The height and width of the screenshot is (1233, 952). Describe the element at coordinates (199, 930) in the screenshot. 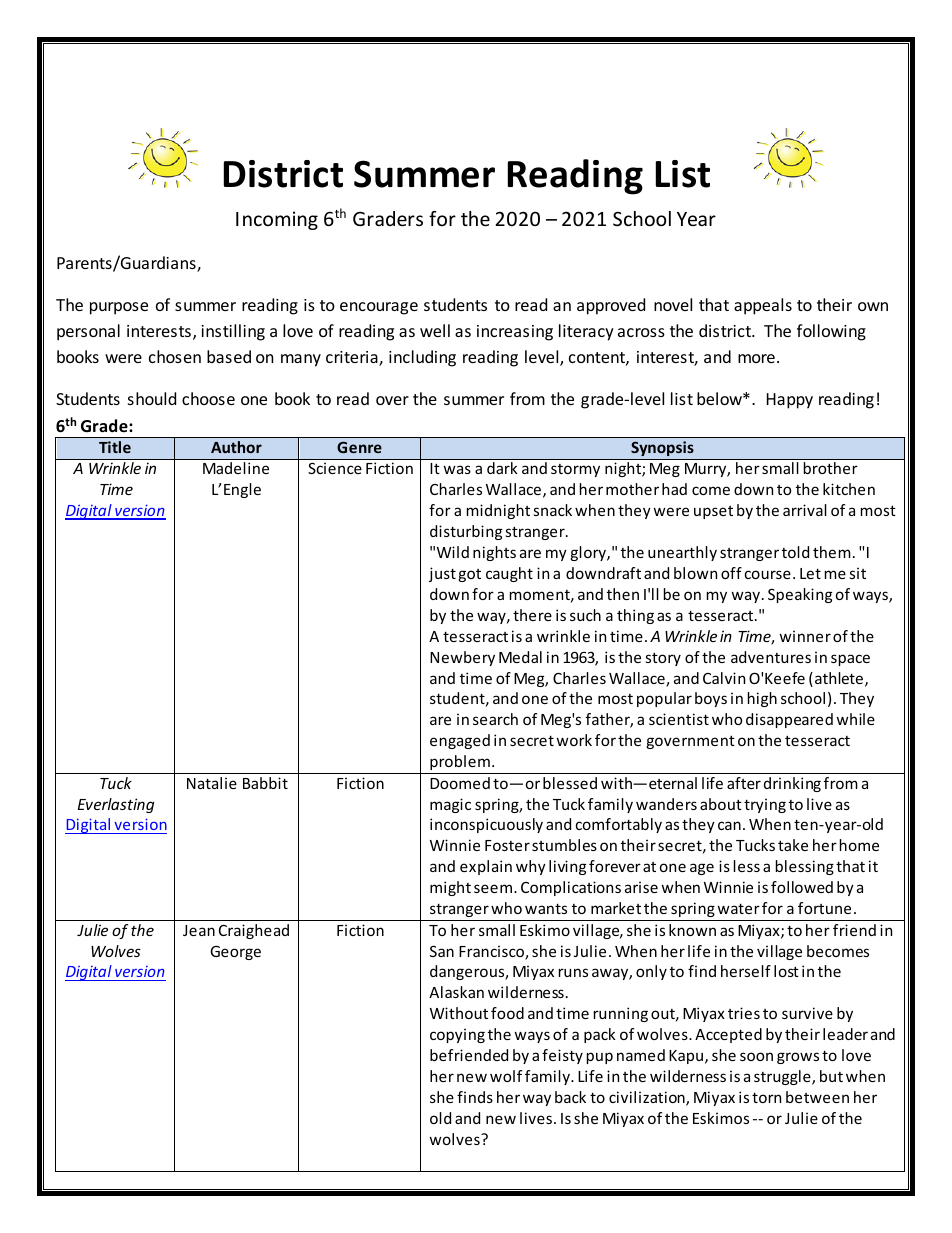

I see `Jean` at that location.
